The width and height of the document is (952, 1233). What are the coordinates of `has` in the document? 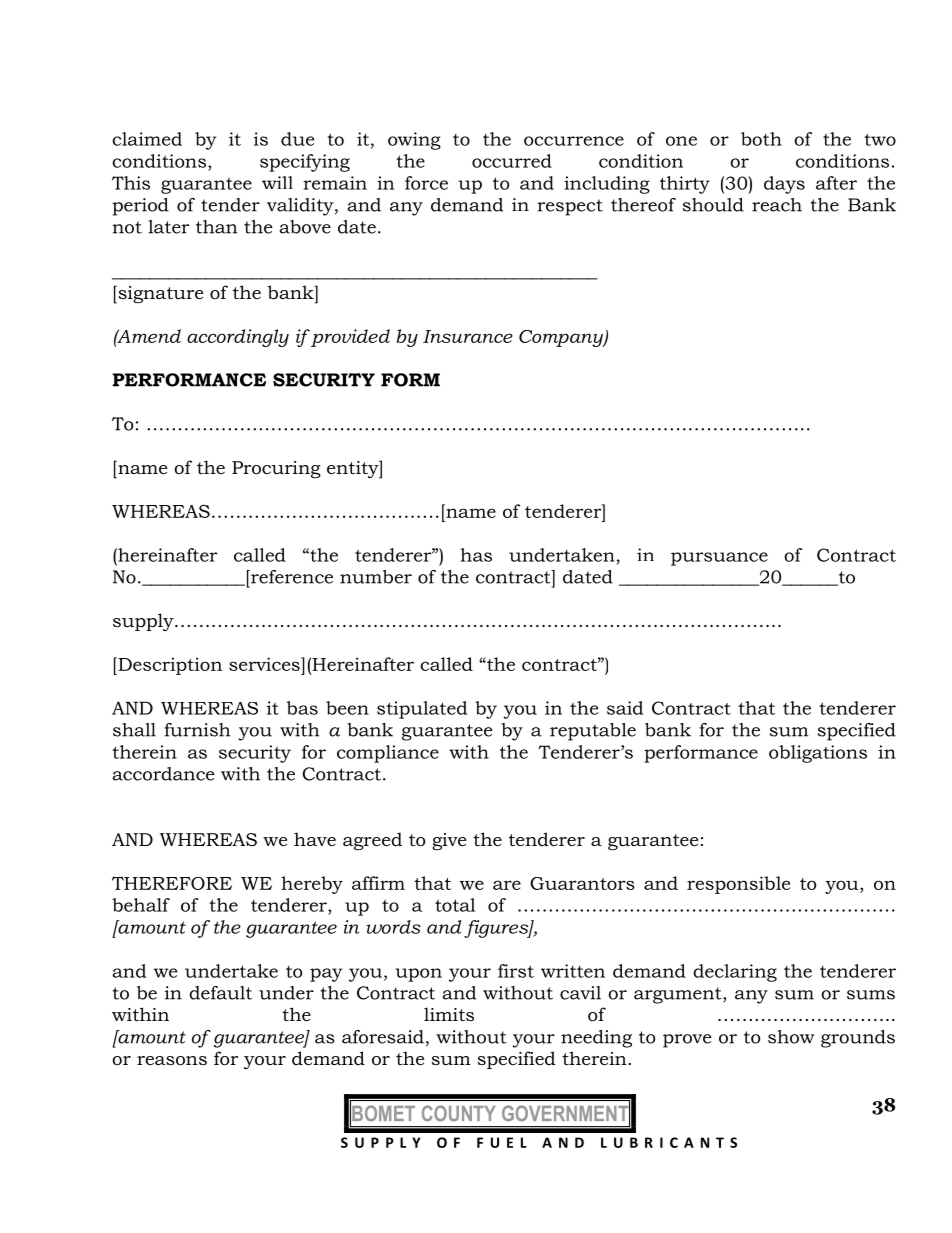 It's located at (476, 555).
